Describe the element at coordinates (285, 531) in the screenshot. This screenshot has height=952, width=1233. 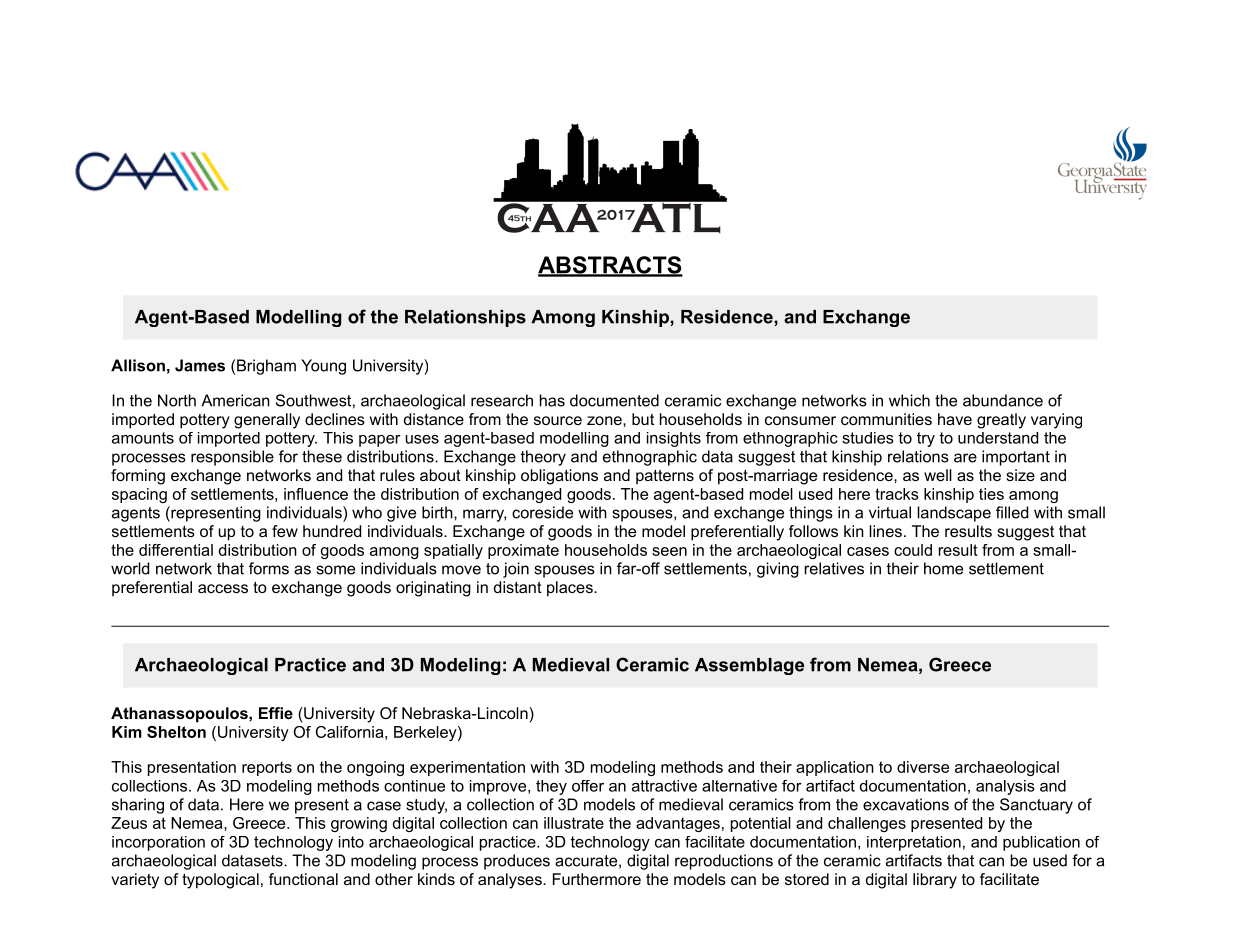
I see `few` at that location.
